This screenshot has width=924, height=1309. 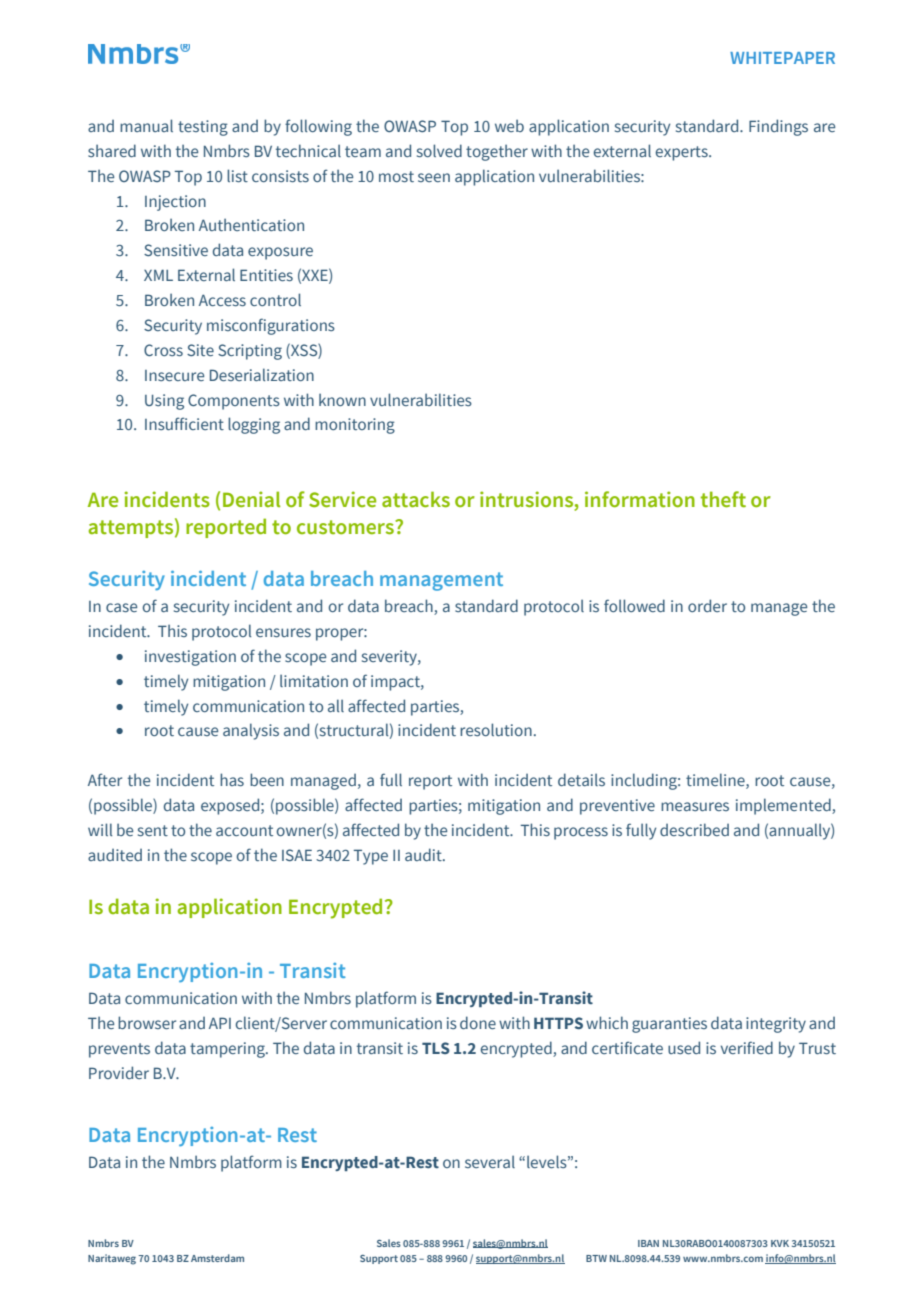 I want to click on Findings, so click(x=778, y=127).
